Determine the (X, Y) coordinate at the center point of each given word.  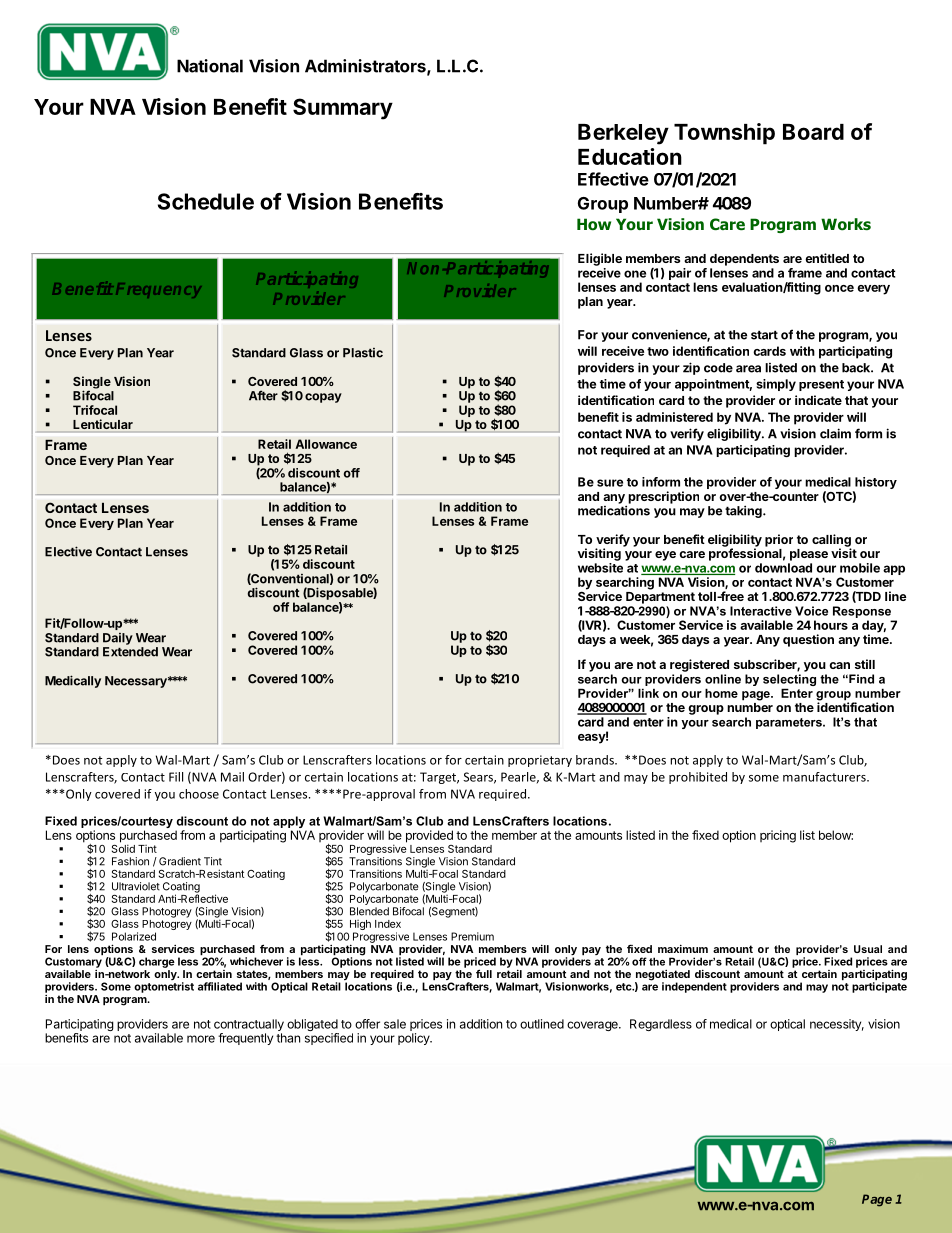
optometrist (164, 987)
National (210, 66)
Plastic (363, 353)
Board (813, 132)
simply (776, 385)
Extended (130, 652)
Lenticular (103, 424)
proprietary (540, 761)
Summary (343, 109)
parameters (790, 723)
